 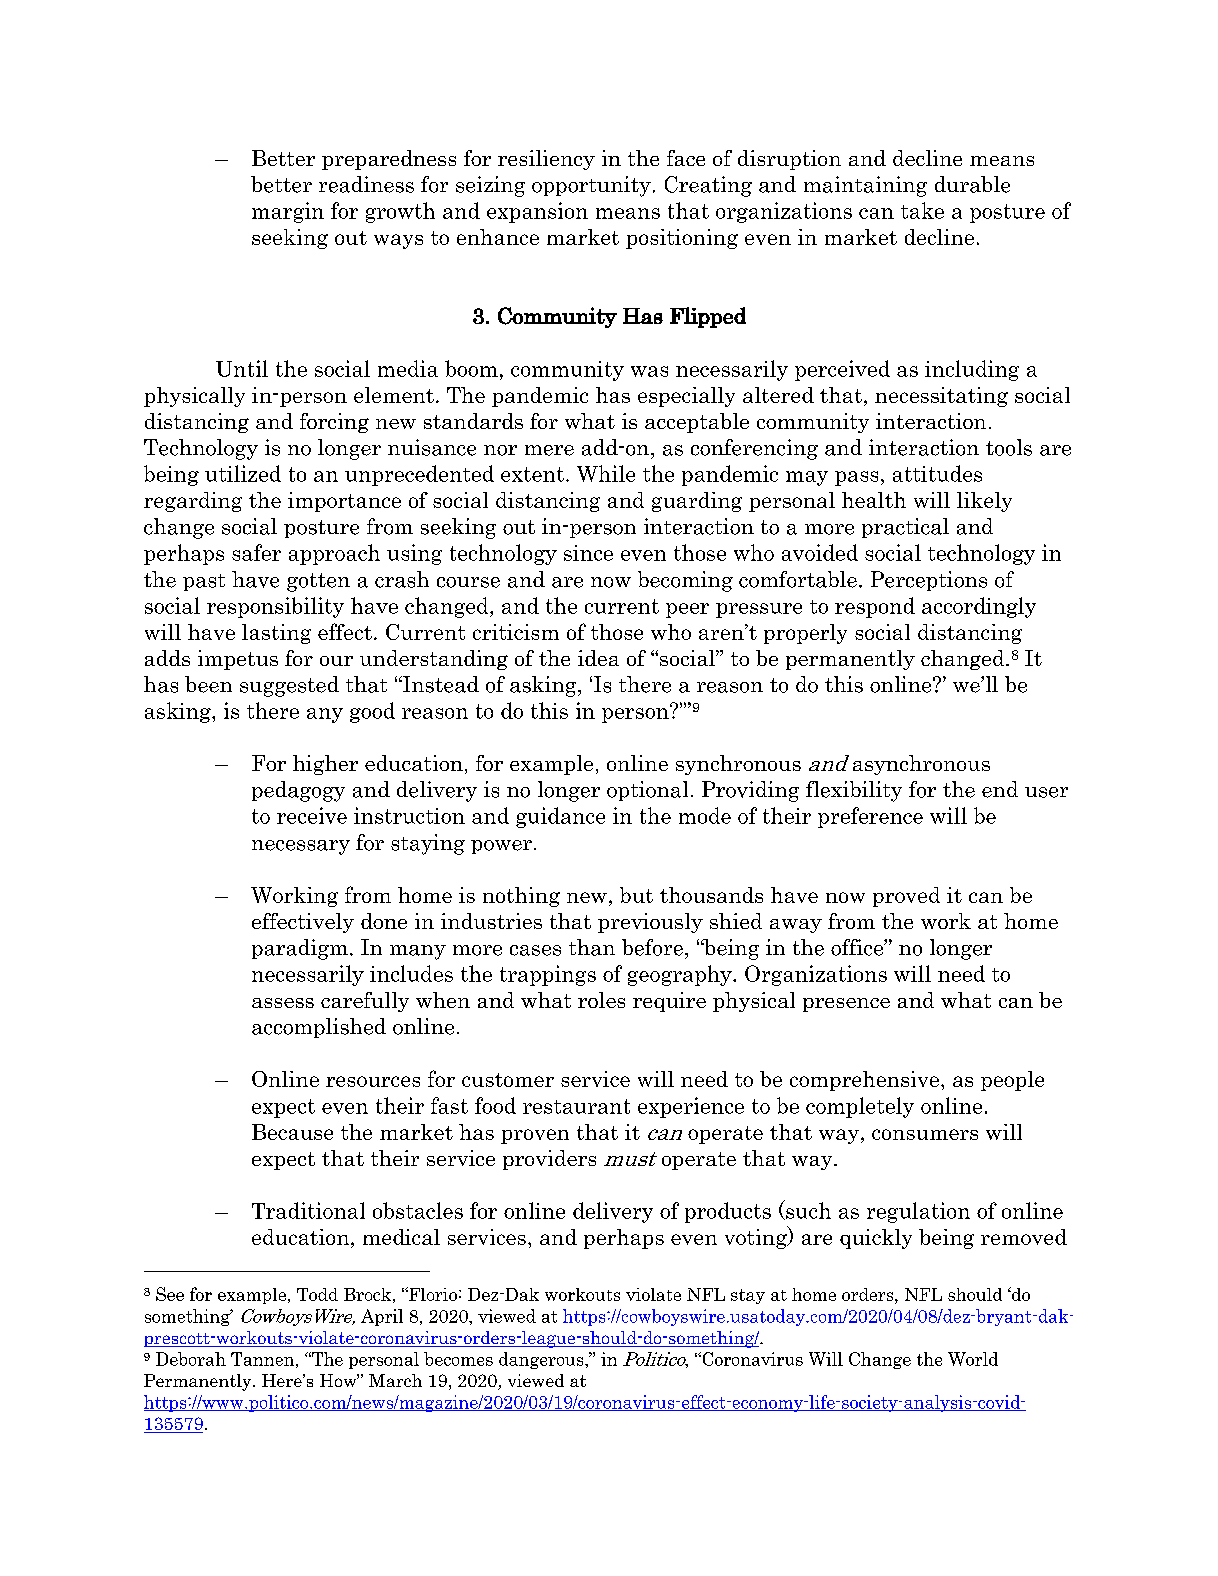 I want to click on attitudes, so click(x=937, y=473).
